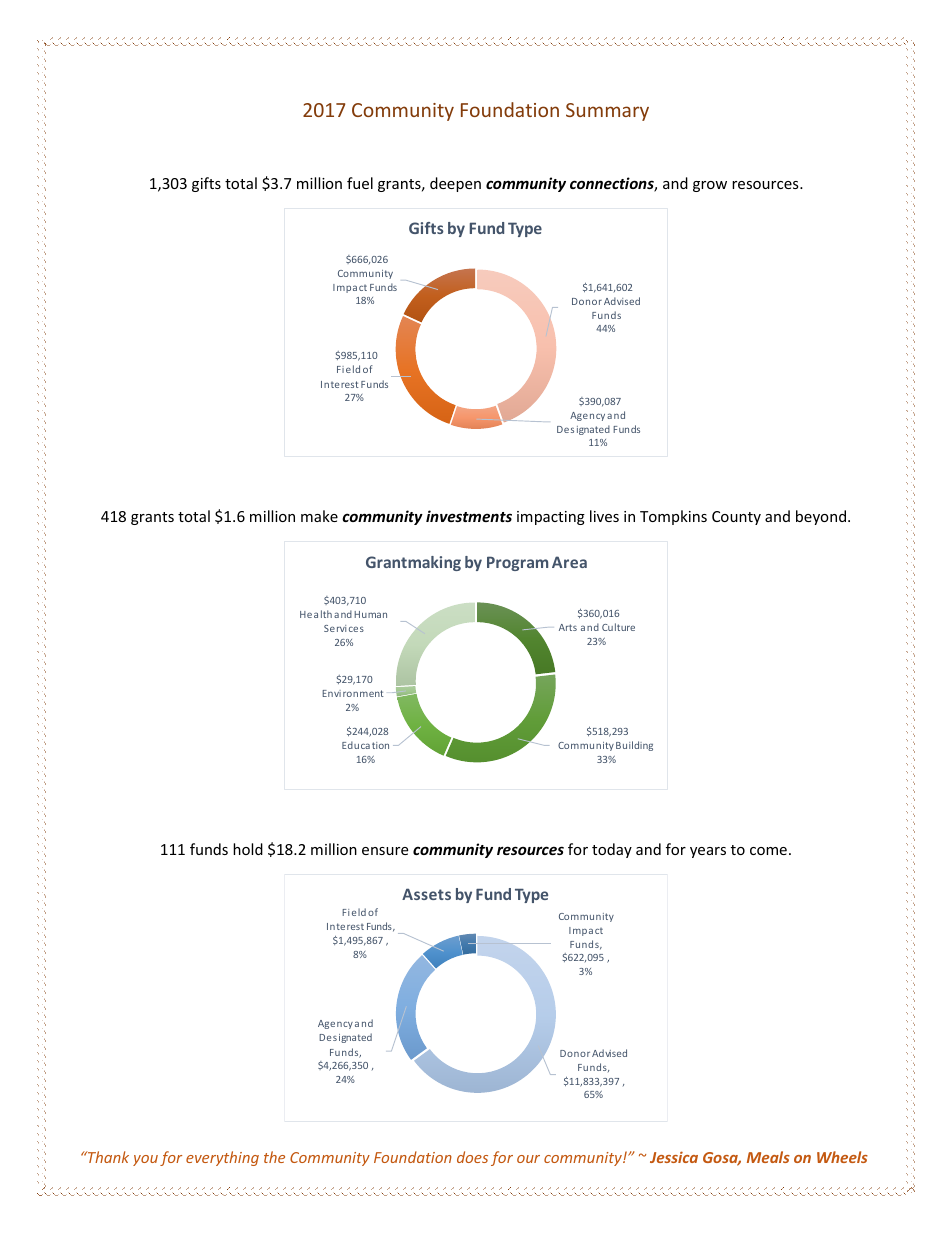 The height and width of the image is (1233, 952). Describe the element at coordinates (248, 849) in the image. I see `hold` at that location.
